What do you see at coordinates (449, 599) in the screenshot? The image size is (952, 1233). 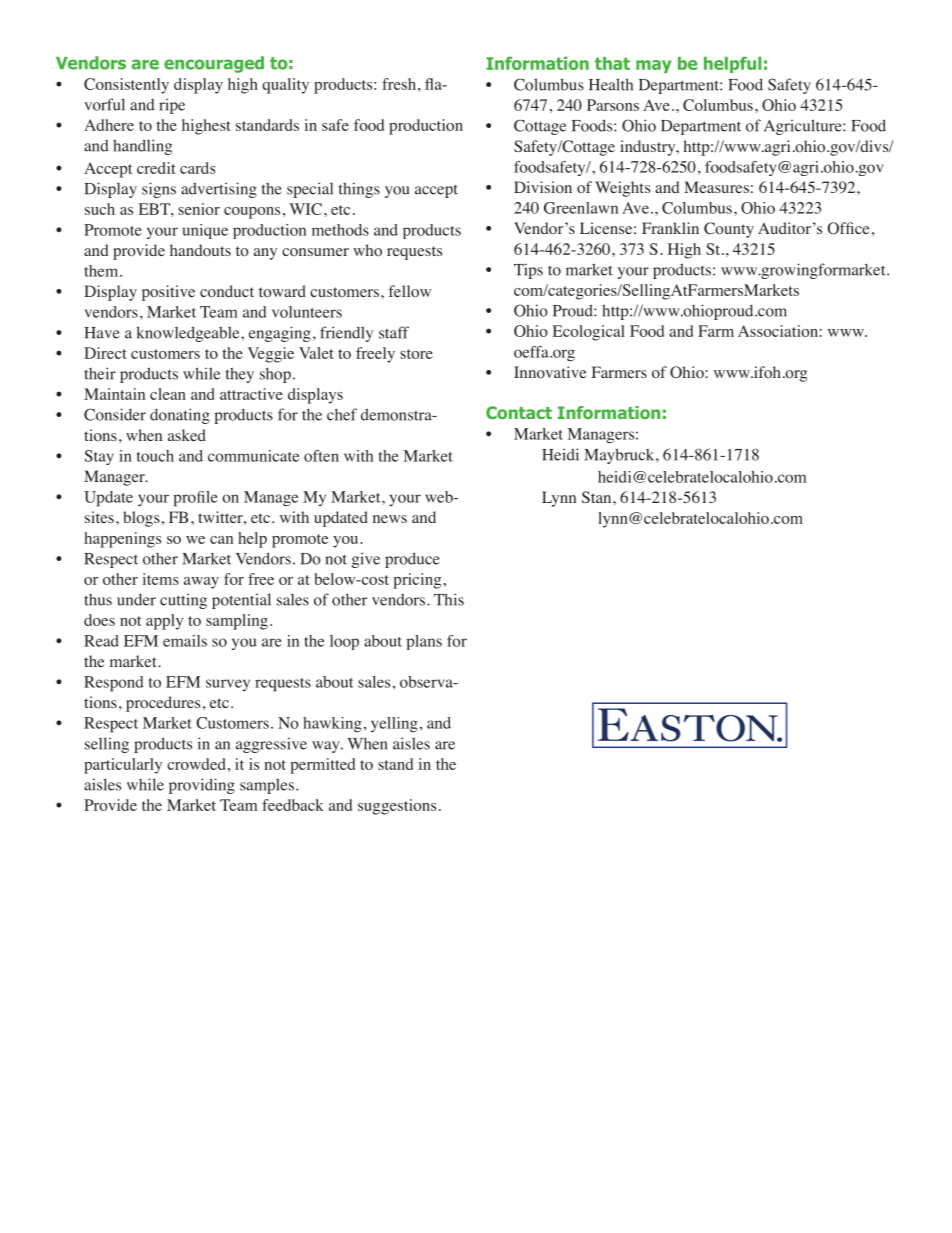 I see `This` at bounding box center [449, 599].
